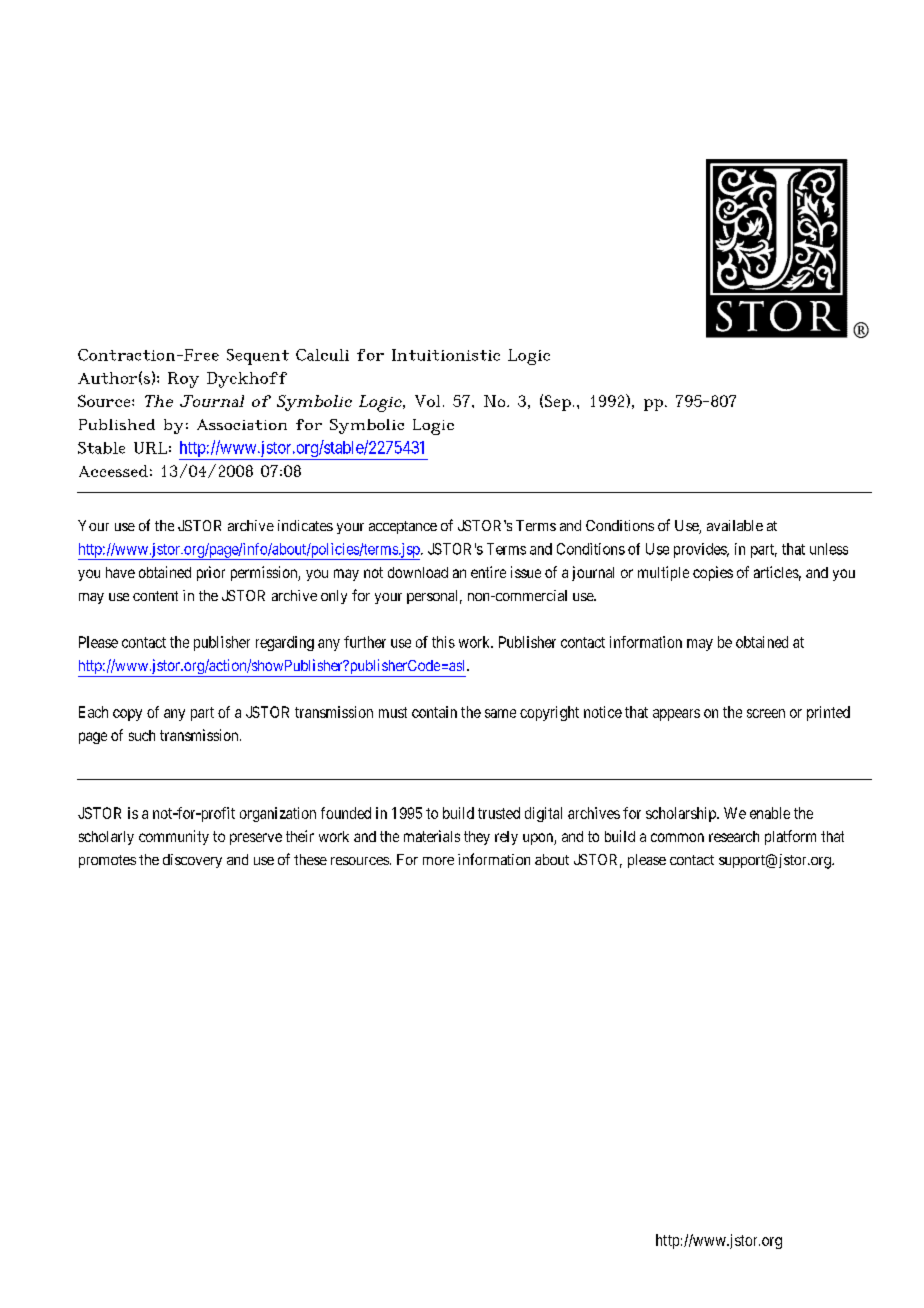 Image resolution: width=924 pixels, height=1308 pixels. What do you see at coordinates (174, 837) in the page?
I see `community` at bounding box center [174, 837].
